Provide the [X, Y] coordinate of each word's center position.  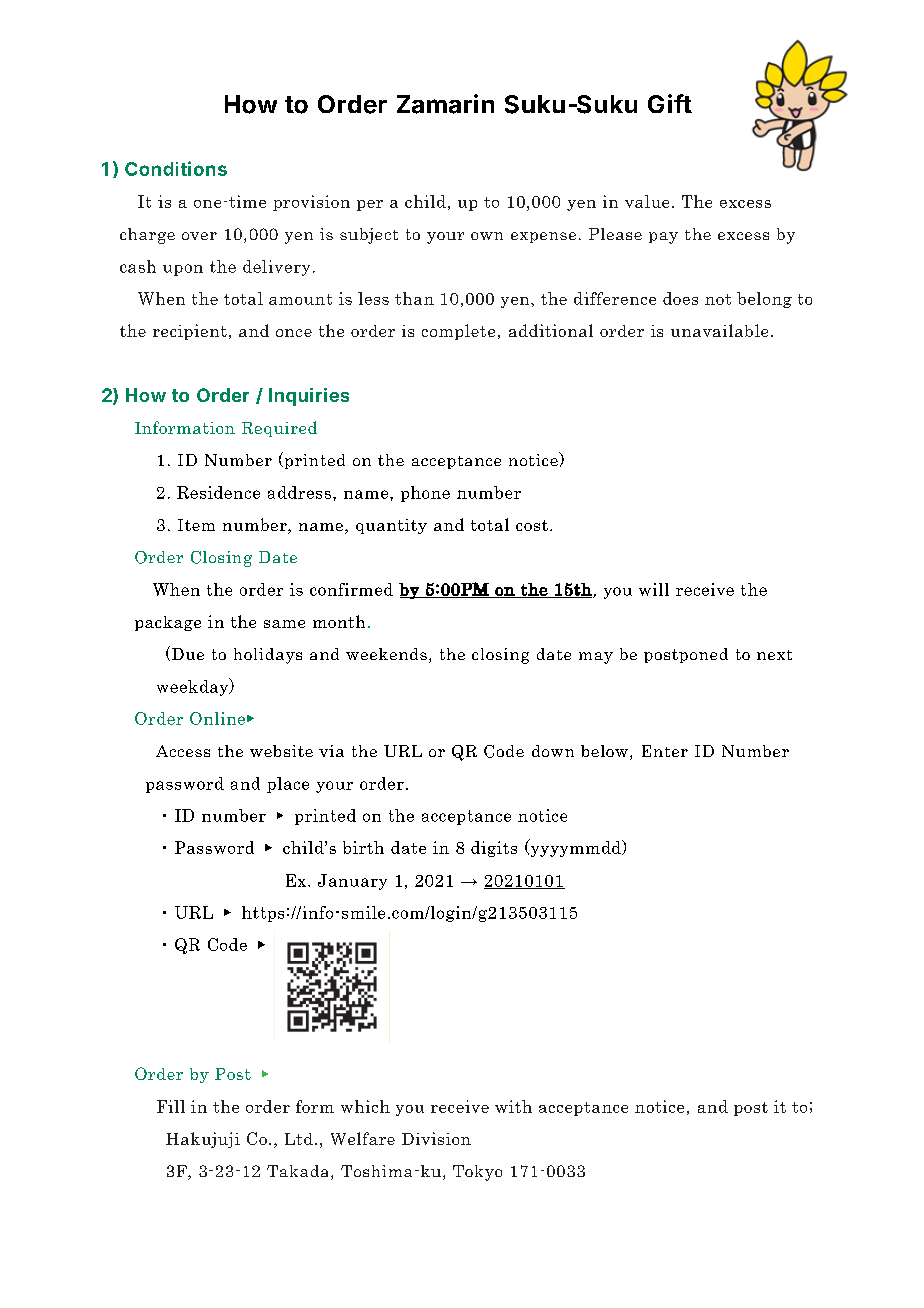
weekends [386, 654]
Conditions [176, 168]
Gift [670, 103]
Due [186, 653]
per [370, 205]
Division [436, 1138]
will [654, 589]
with [513, 1106]
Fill [171, 1106]
